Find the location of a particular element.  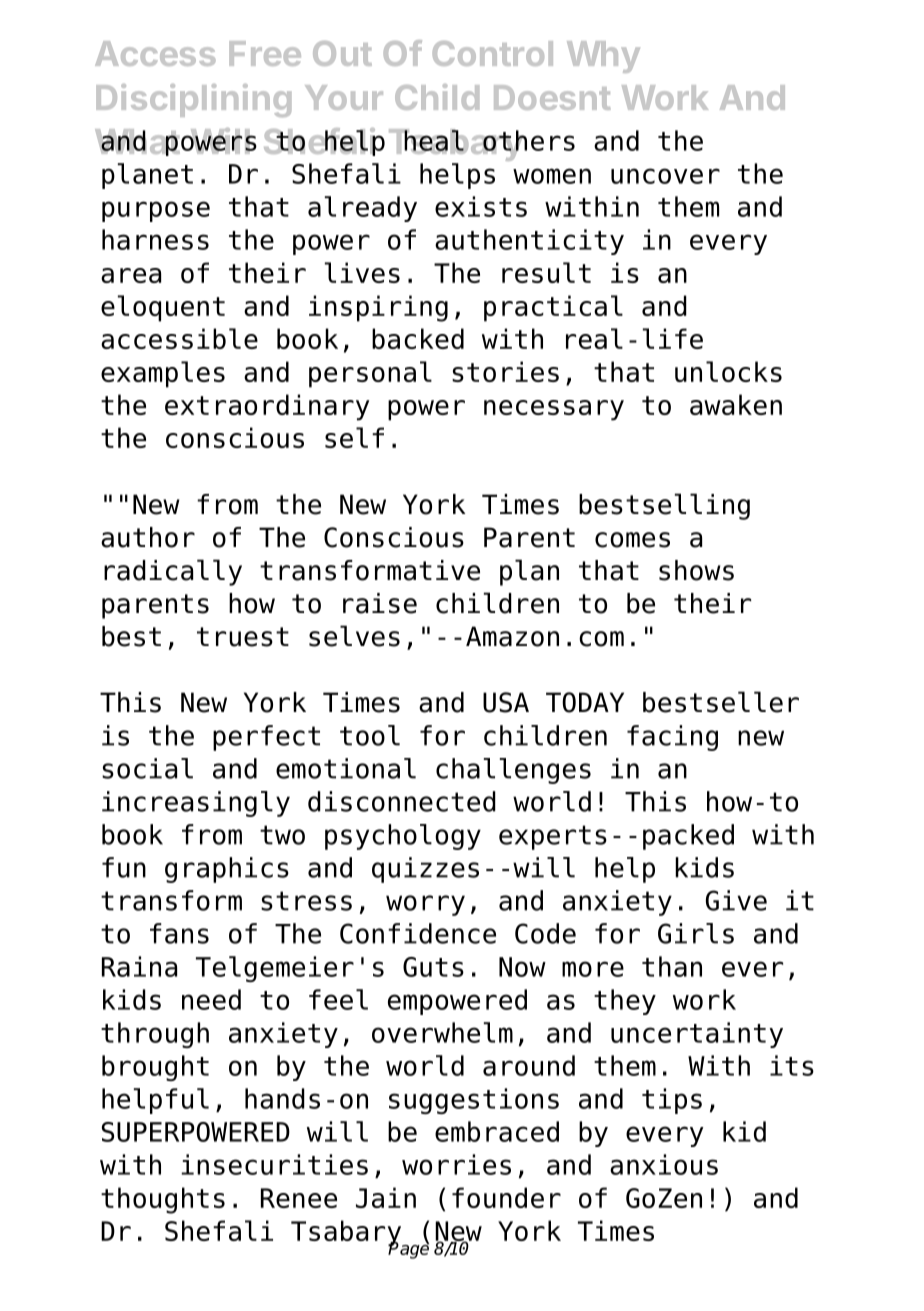

uncover is located at coordinates (665, 176).
